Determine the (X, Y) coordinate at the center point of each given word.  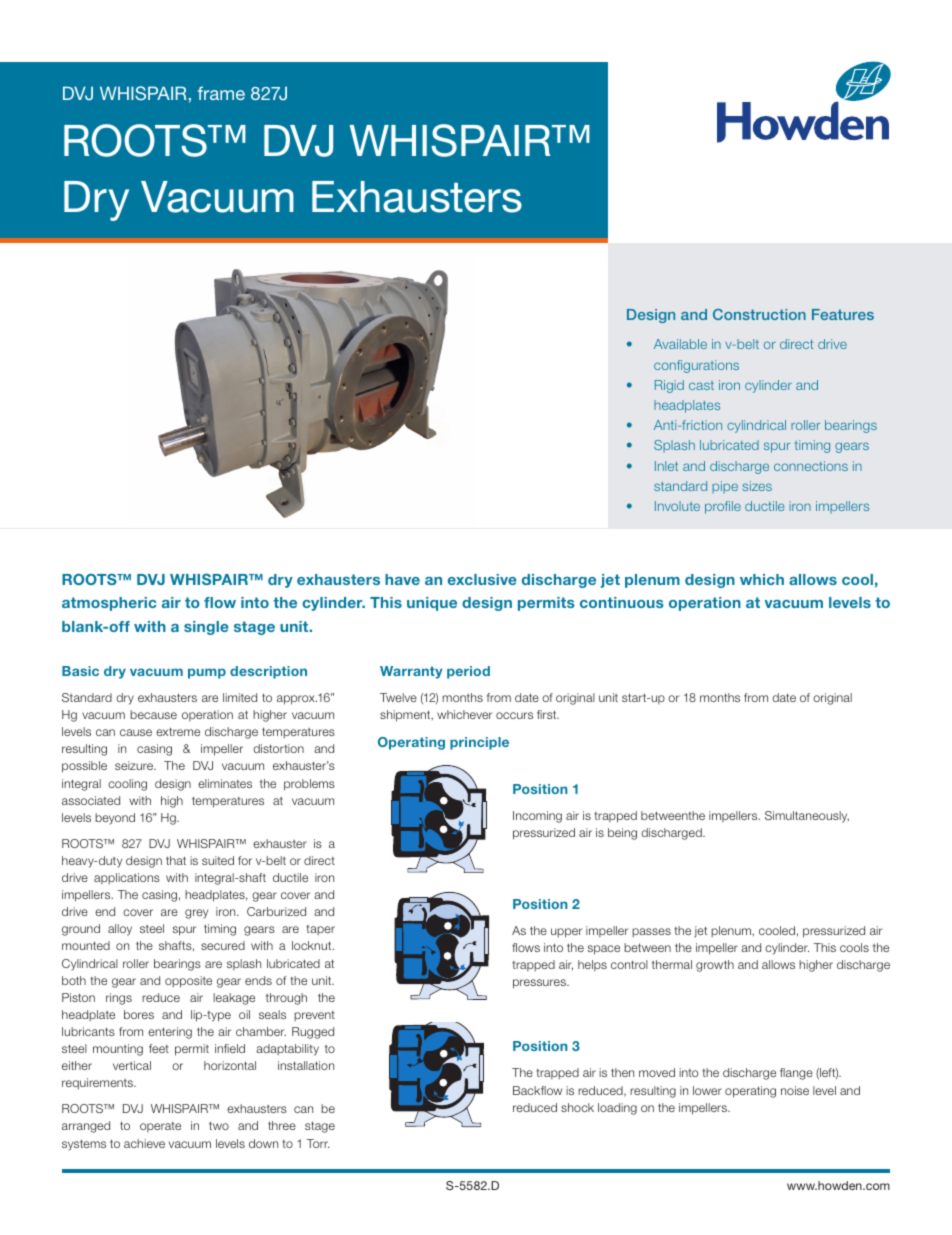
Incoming (537, 817)
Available (680, 344)
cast (701, 385)
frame (221, 93)
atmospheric (109, 604)
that (176, 860)
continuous (622, 602)
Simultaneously (807, 817)
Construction (759, 314)
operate (160, 1127)
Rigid (669, 386)
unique (432, 604)
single (206, 628)
